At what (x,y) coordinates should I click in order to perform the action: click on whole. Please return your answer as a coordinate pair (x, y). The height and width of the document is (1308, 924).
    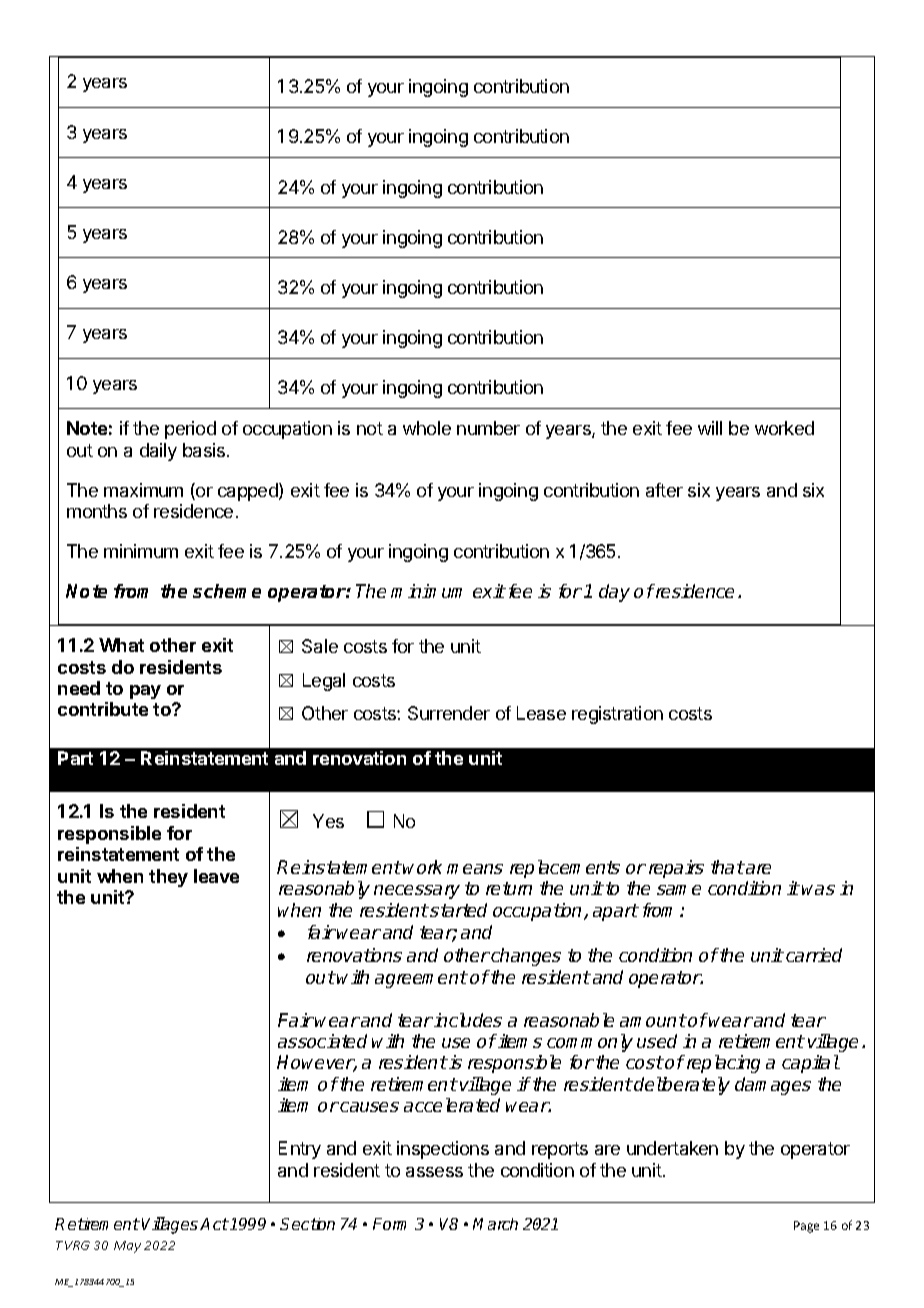
    Looking at the image, I should click on (427, 428).
